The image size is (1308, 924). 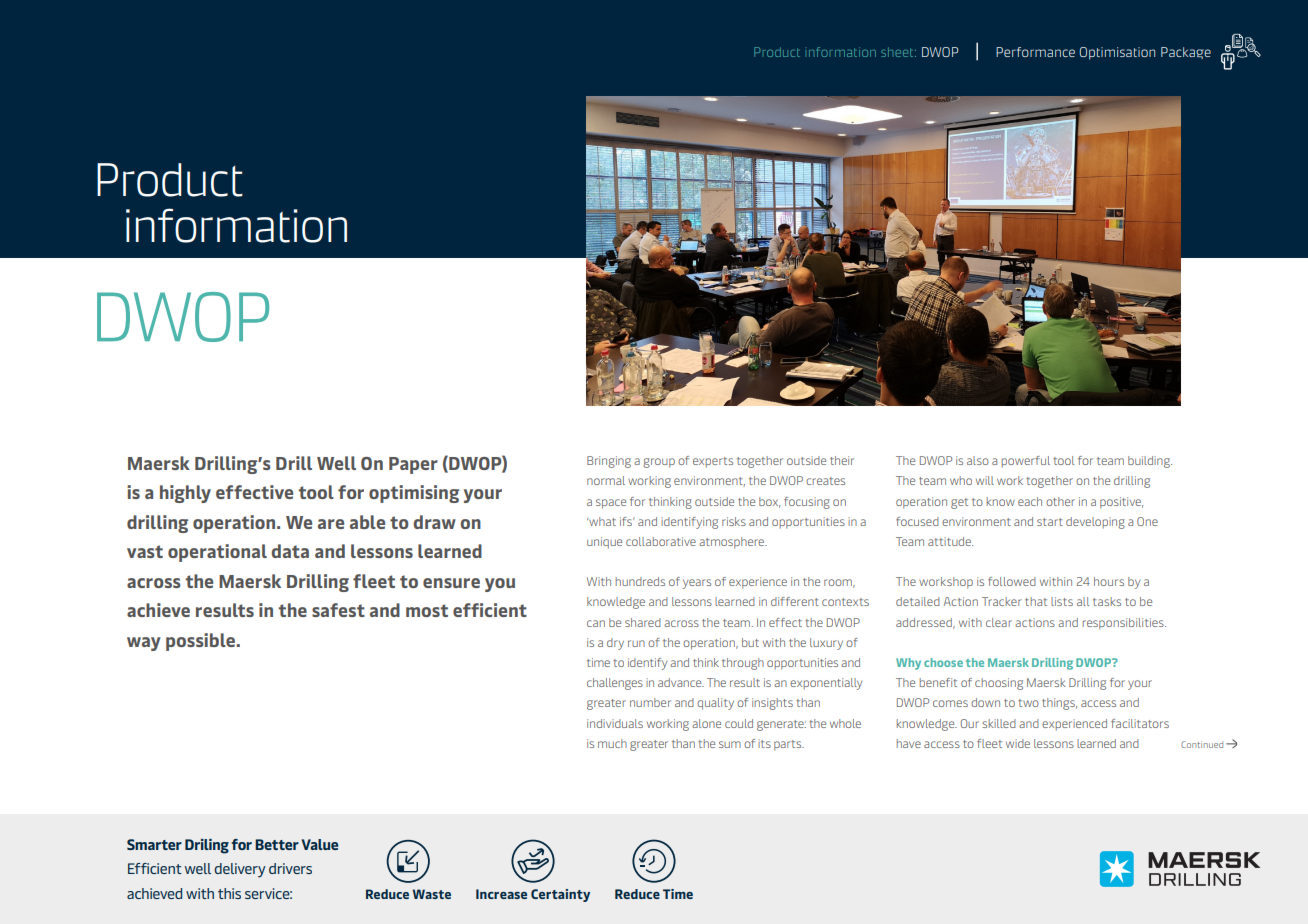 I want to click on safest, so click(x=338, y=610).
